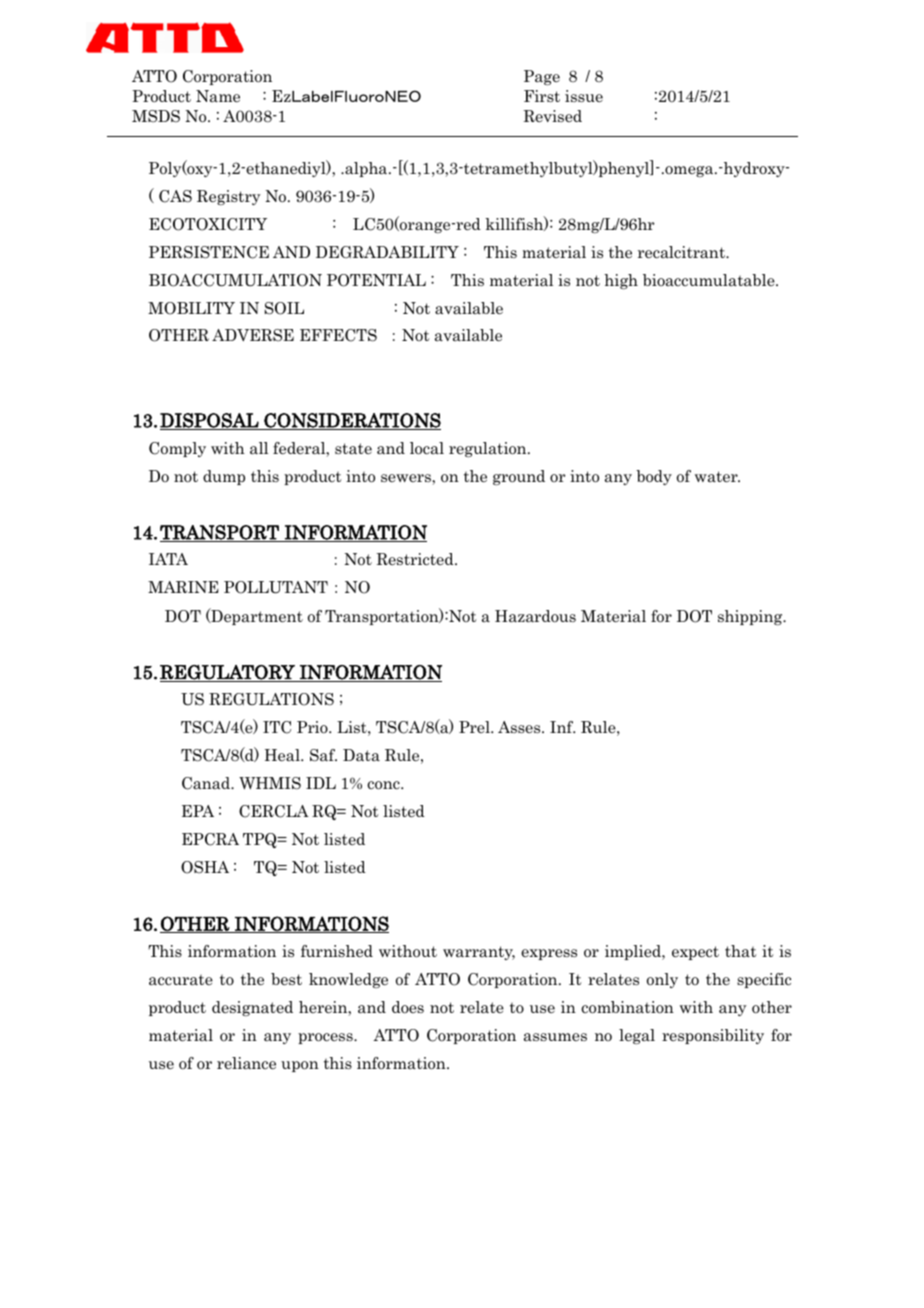 The width and height of the screenshot is (924, 1308). I want to click on First, so click(542, 96).
